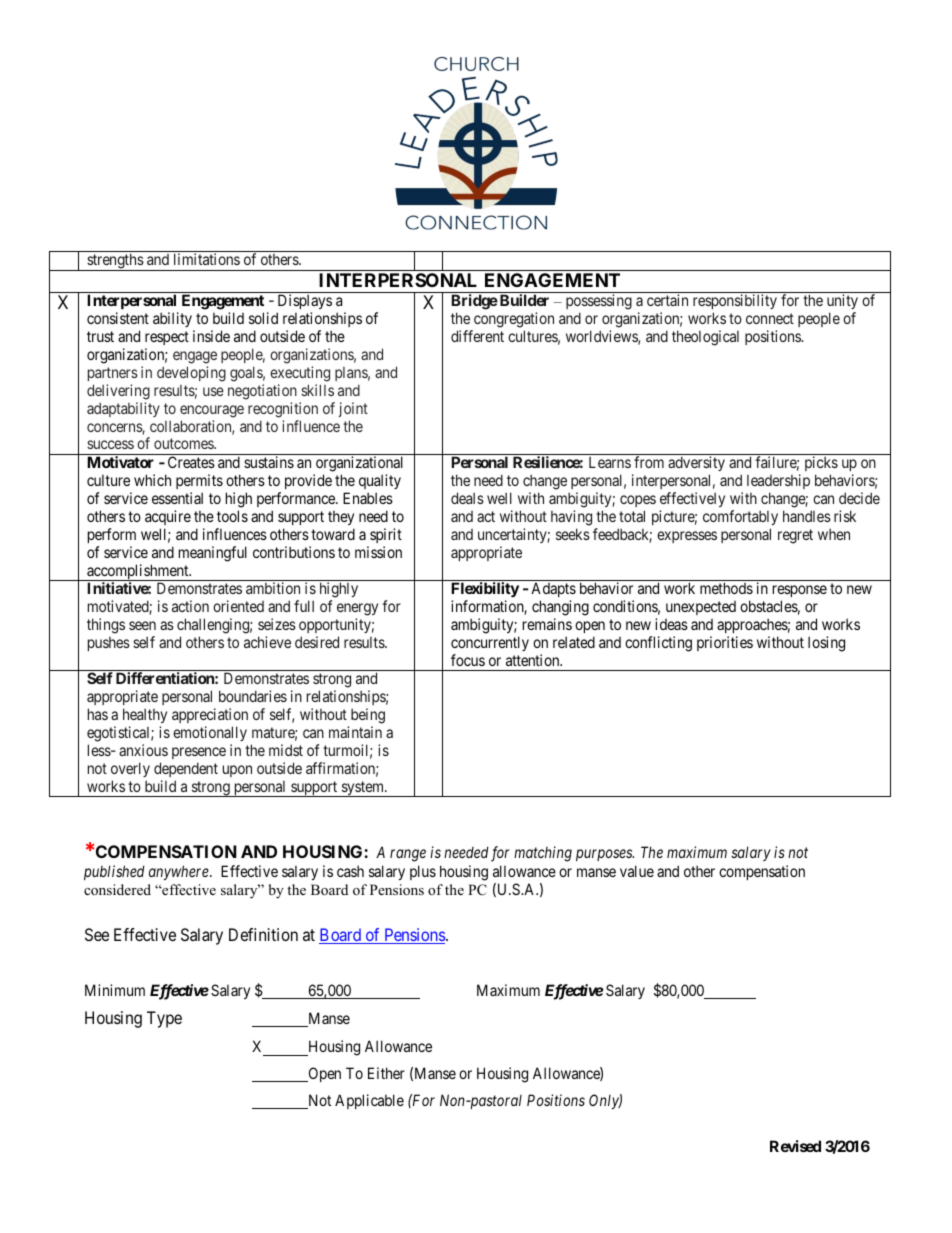 The image size is (952, 1233). Describe the element at coordinates (795, 536) in the screenshot. I see `regret` at that location.
